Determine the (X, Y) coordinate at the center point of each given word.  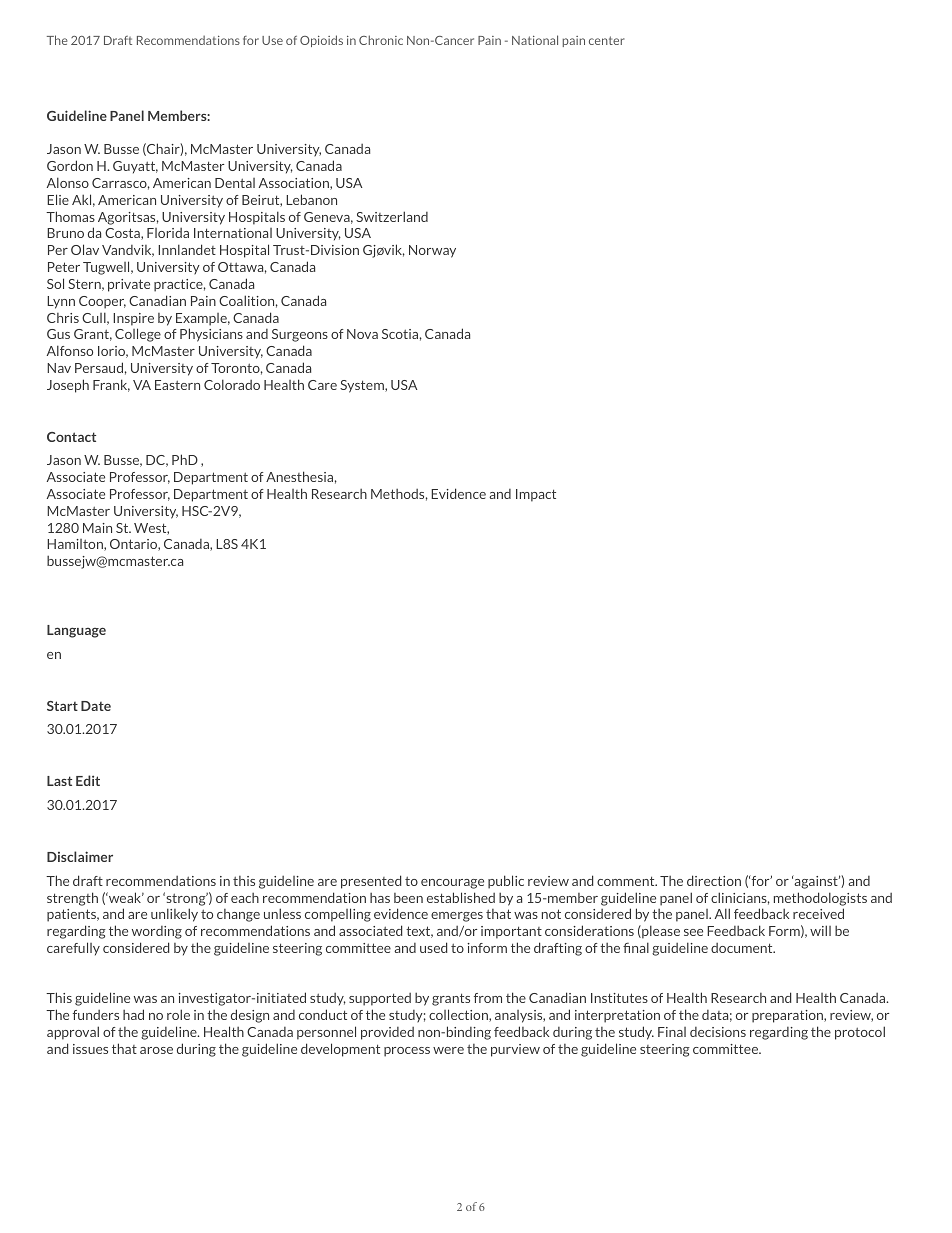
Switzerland (392, 216)
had (133, 1014)
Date (96, 706)
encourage (452, 884)
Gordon (70, 165)
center (606, 40)
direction (714, 880)
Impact (536, 495)
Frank (111, 385)
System (363, 386)
